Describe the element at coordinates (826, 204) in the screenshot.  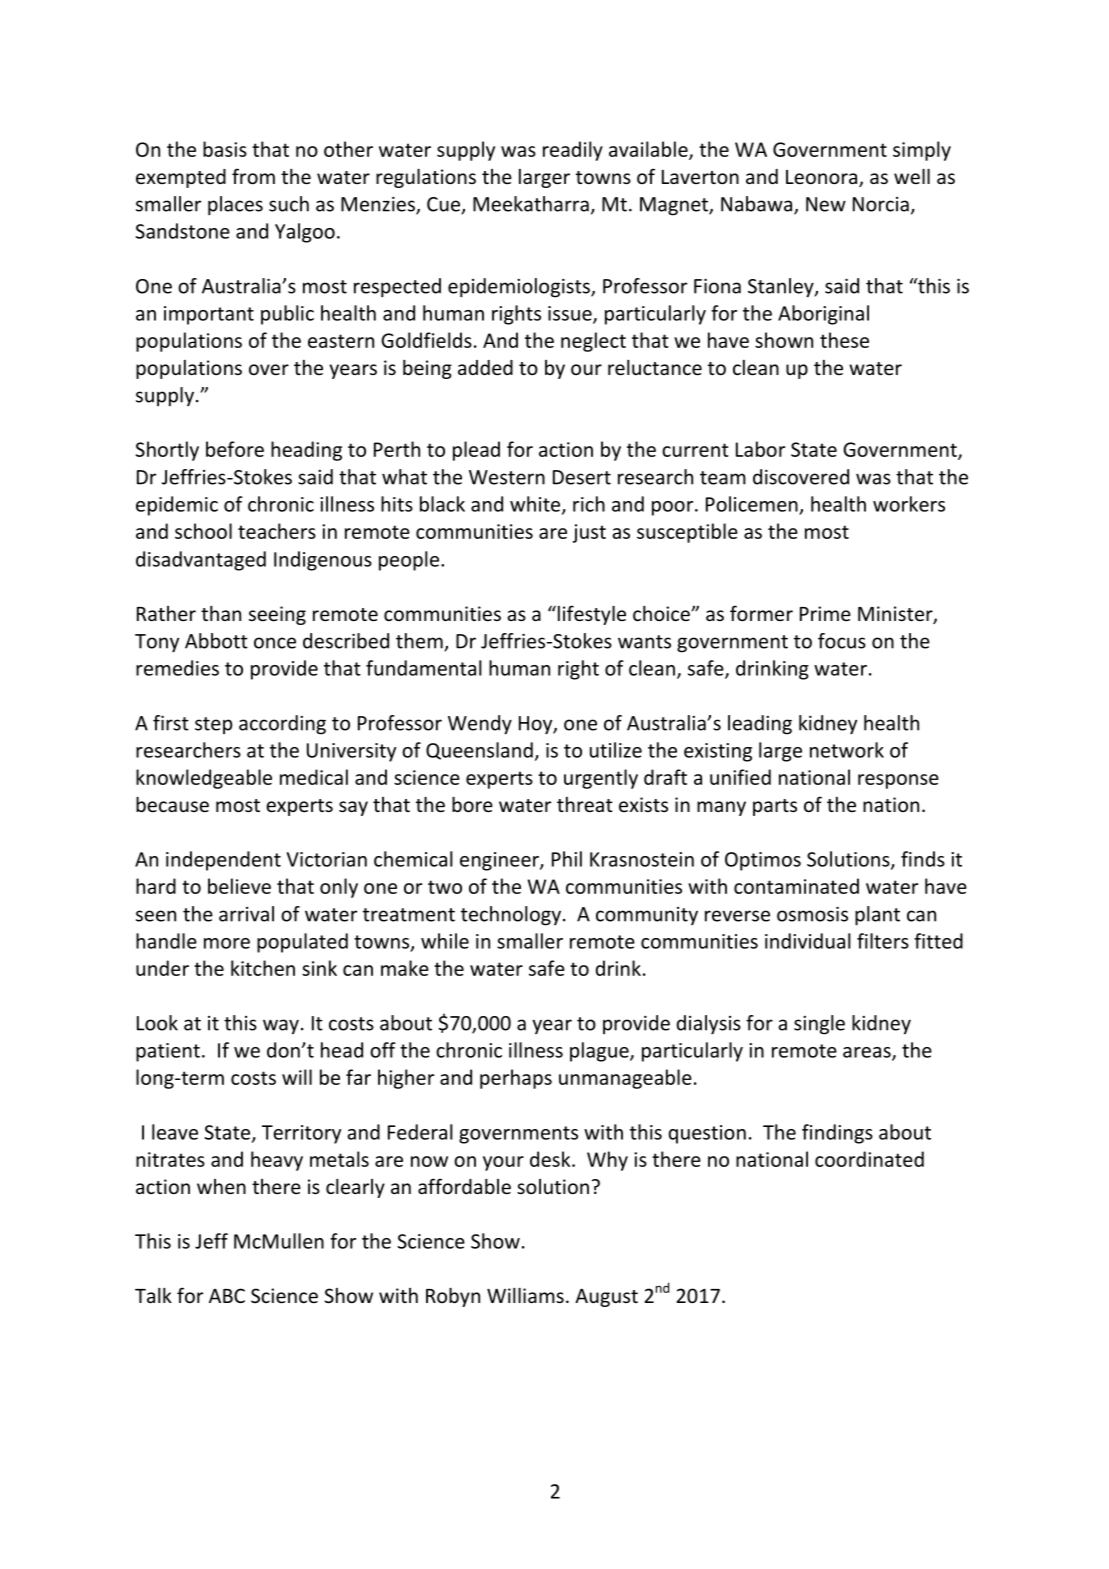
I see `New` at that location.
